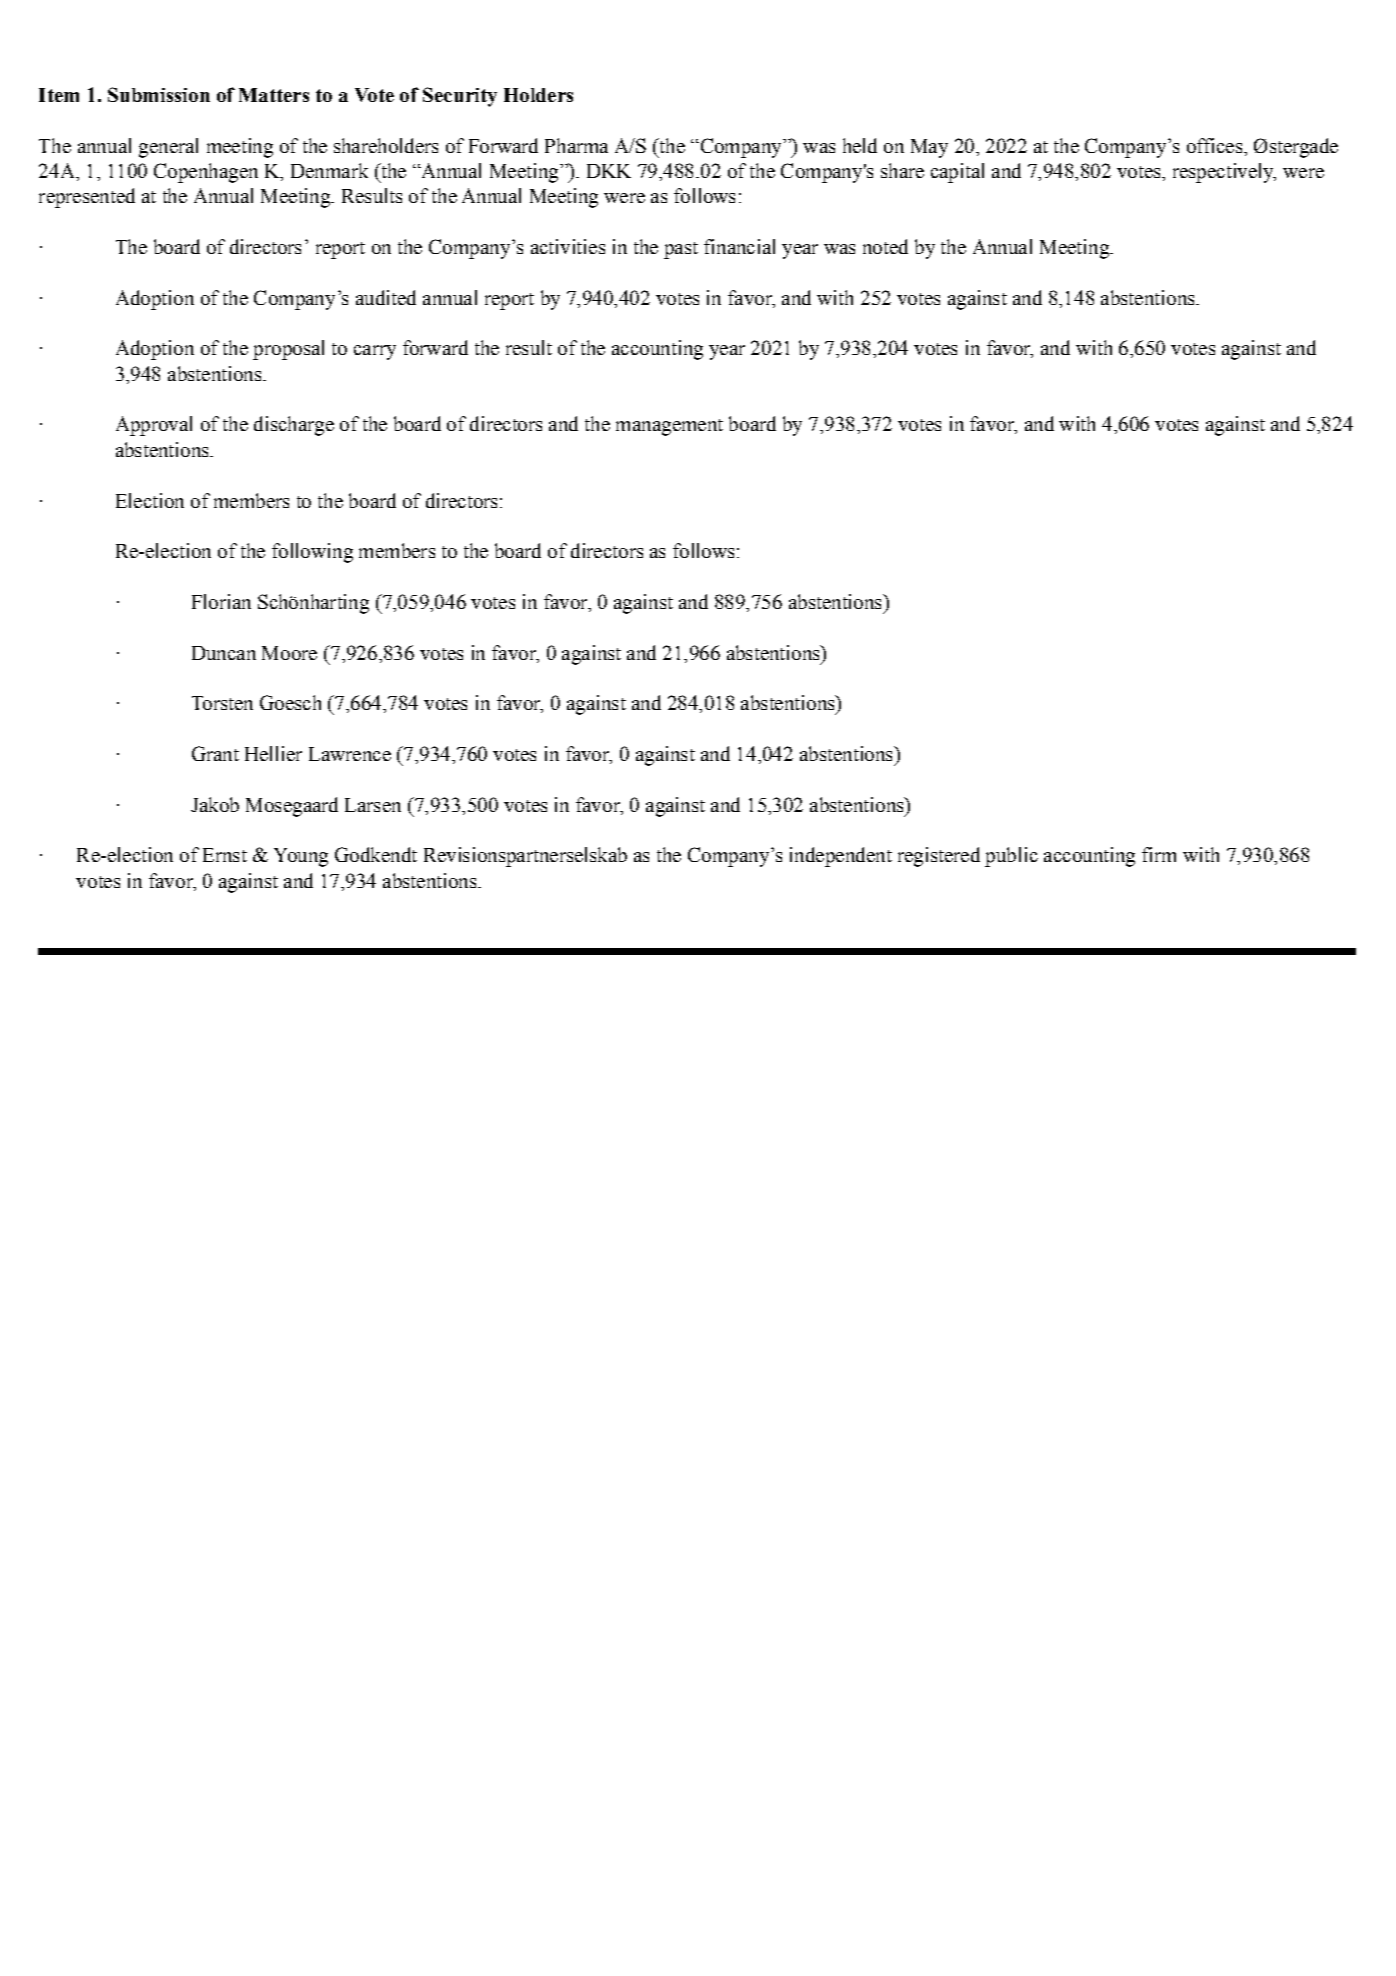 The width and height of the page is (1396, 1976). I want to click on offices, so click(1214, 145).
